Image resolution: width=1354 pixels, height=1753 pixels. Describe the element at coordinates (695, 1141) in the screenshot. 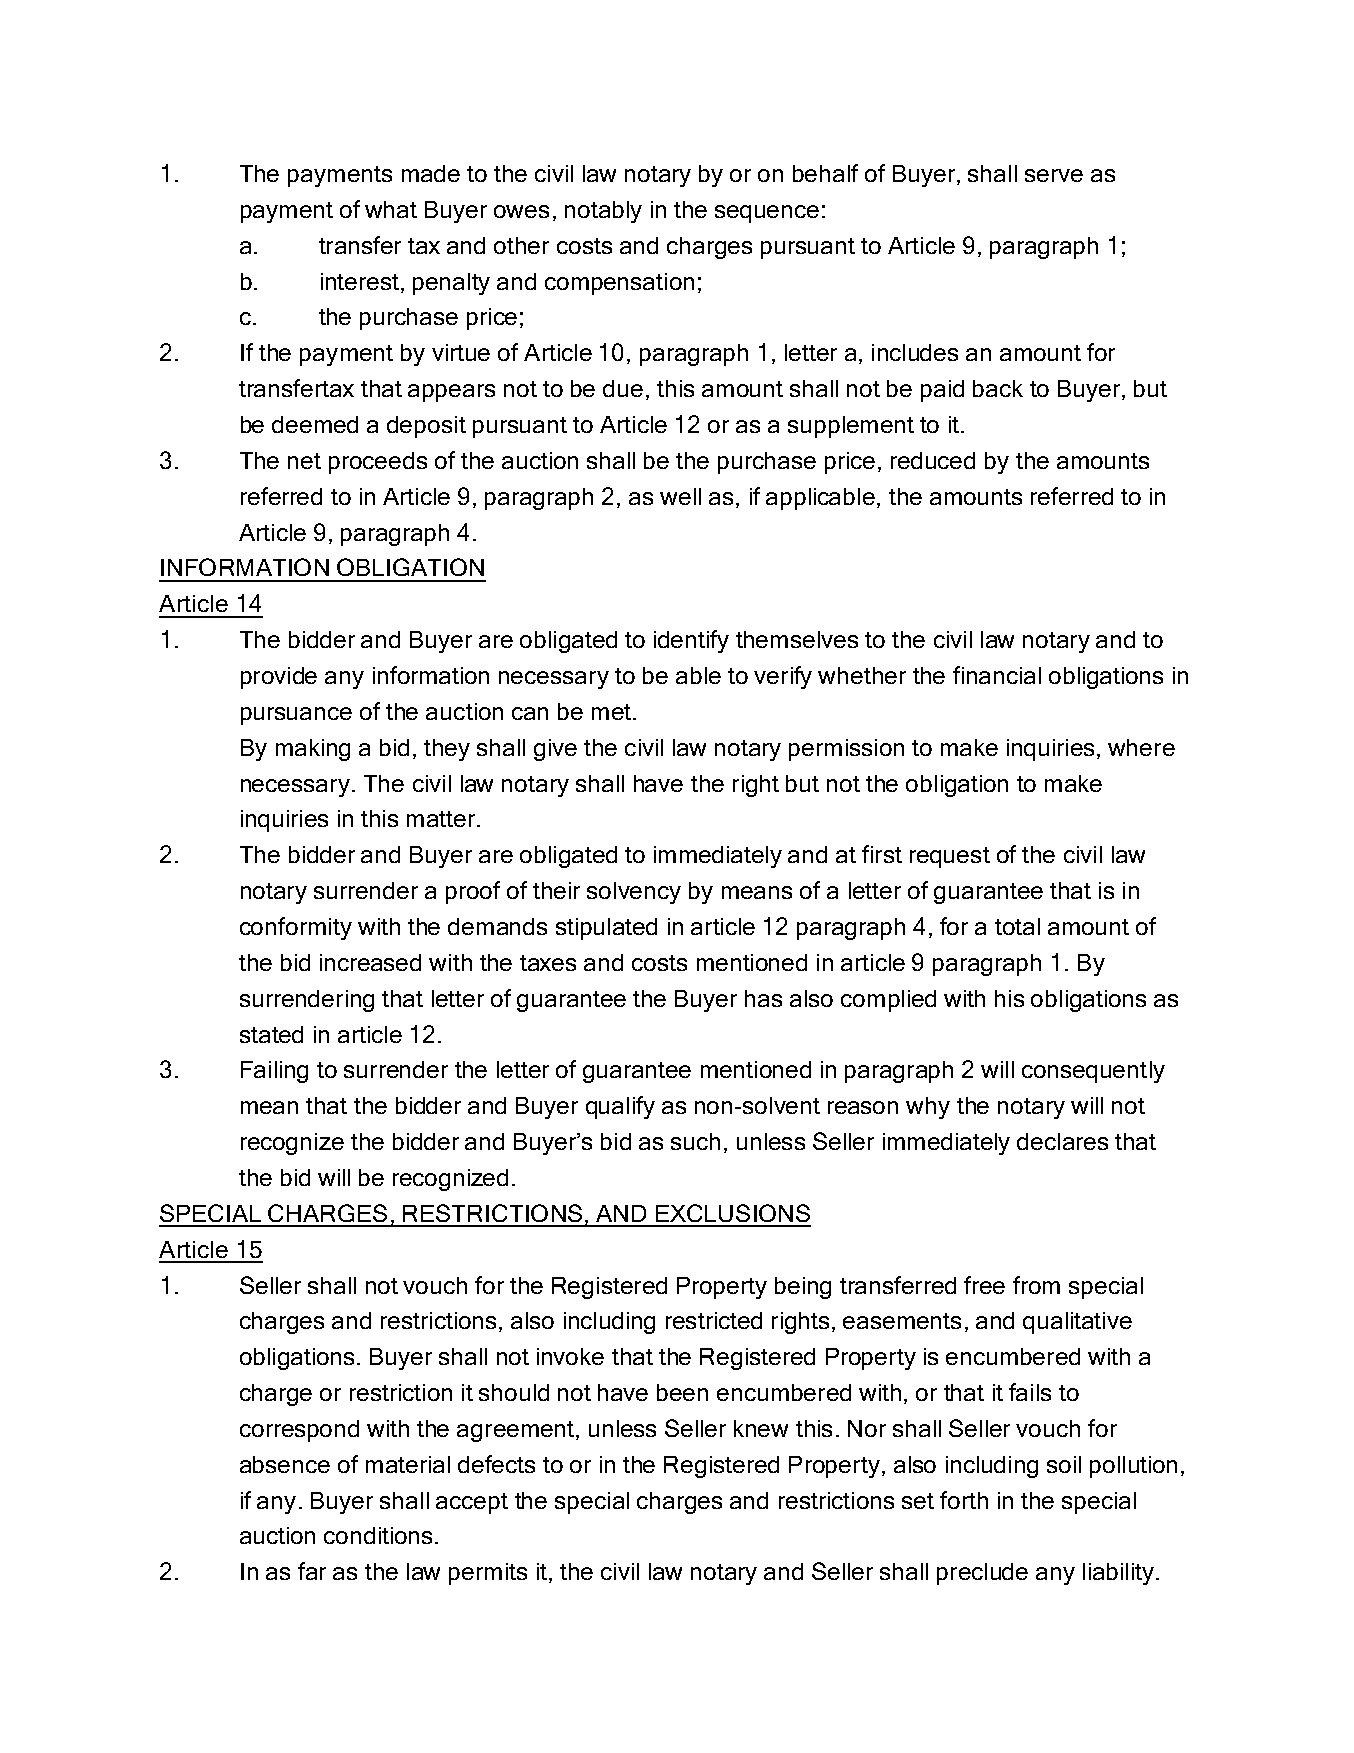

I see `such` at that location.
